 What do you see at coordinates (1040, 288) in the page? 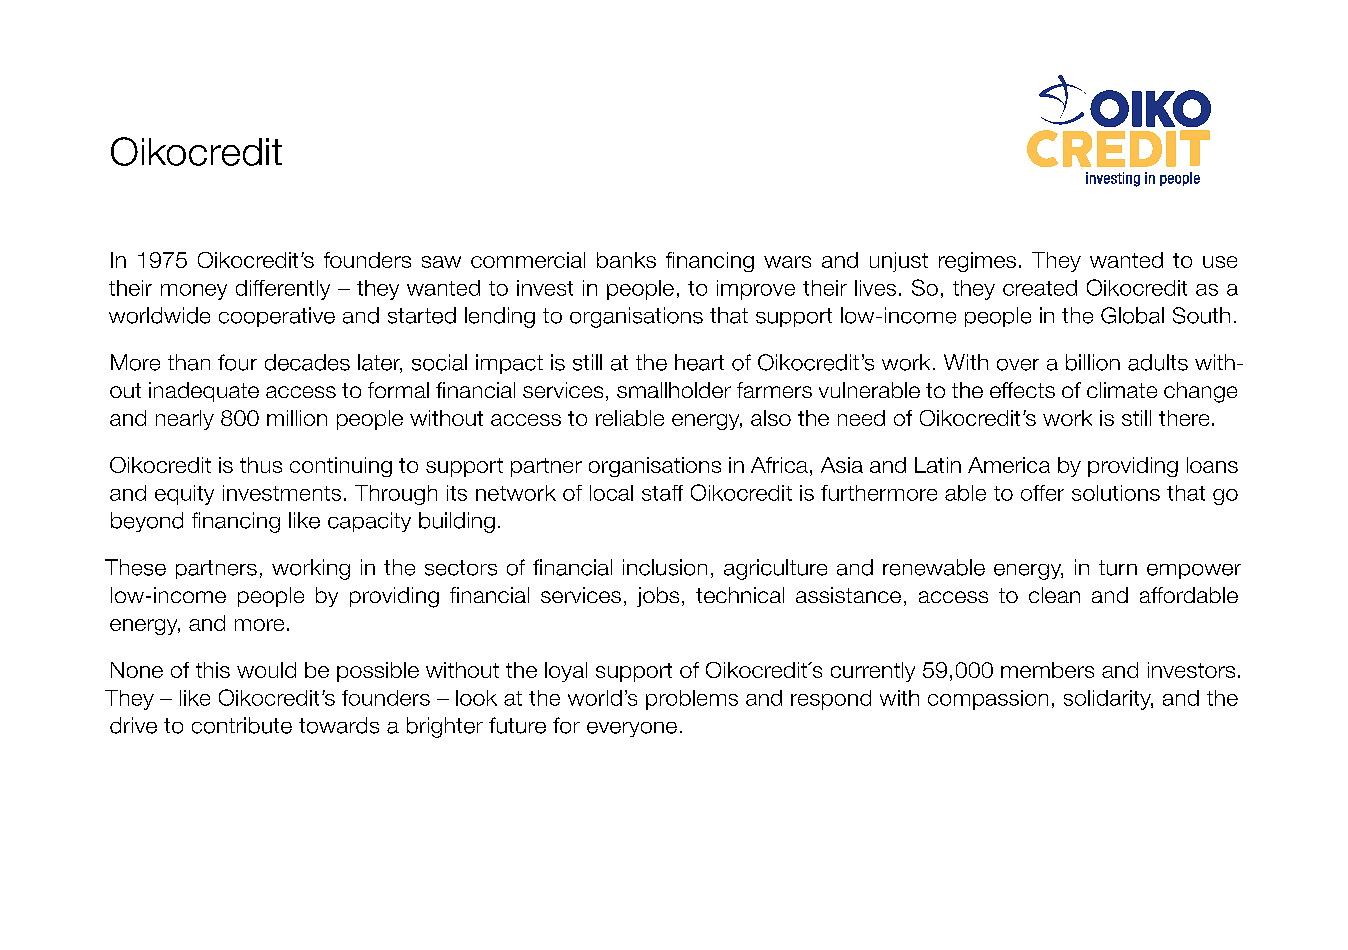
I see `created` at bounding box center [1040, 288].
